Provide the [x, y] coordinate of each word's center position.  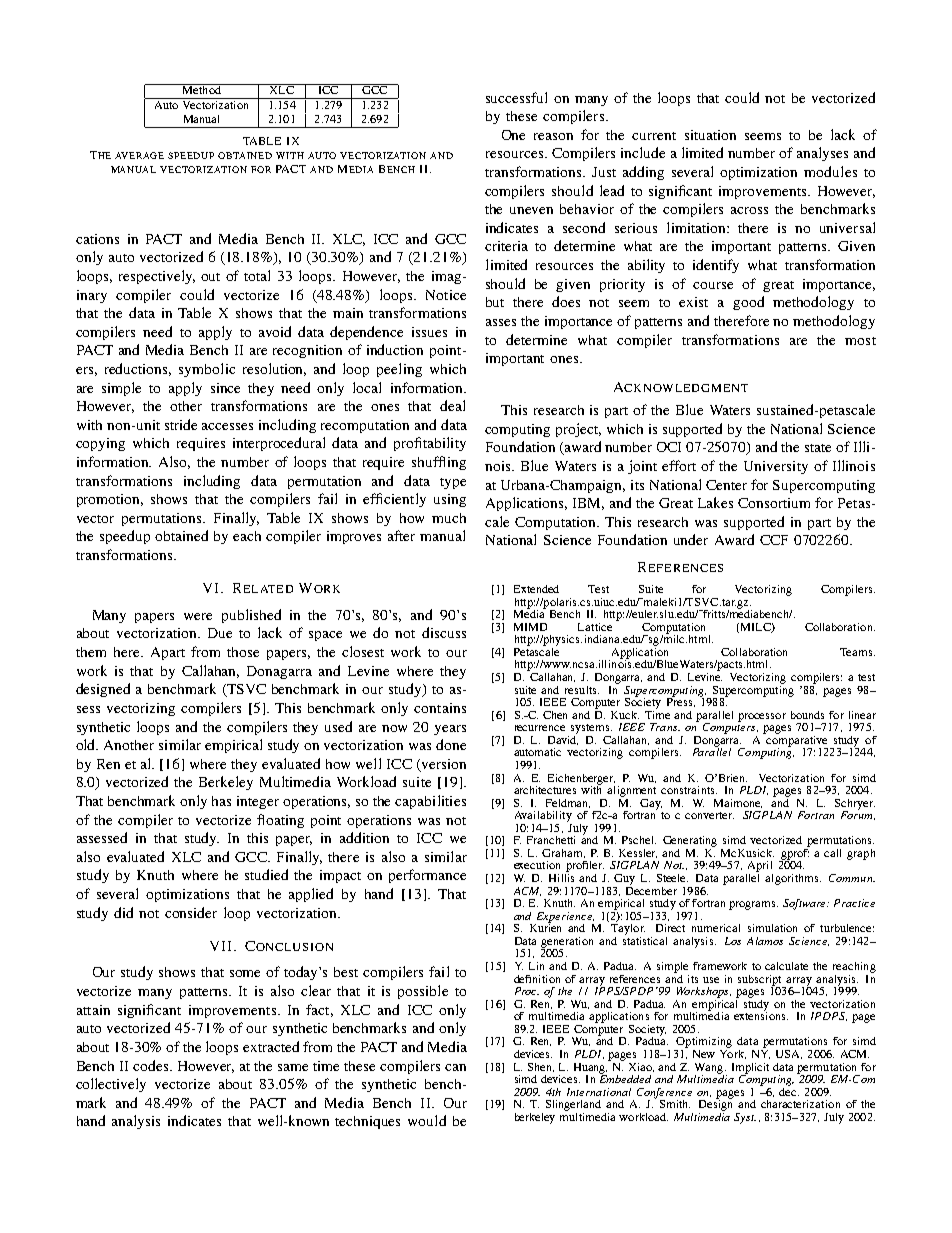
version [442, 765]
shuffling [439, 463]
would [427, 1120]
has [221, 801]
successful [516, 97]
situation [710, 135]
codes [152, 1065]
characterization [800, 1104]
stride [181, 424]
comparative [796, 741]
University [776, 467]
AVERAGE [139, 155]
